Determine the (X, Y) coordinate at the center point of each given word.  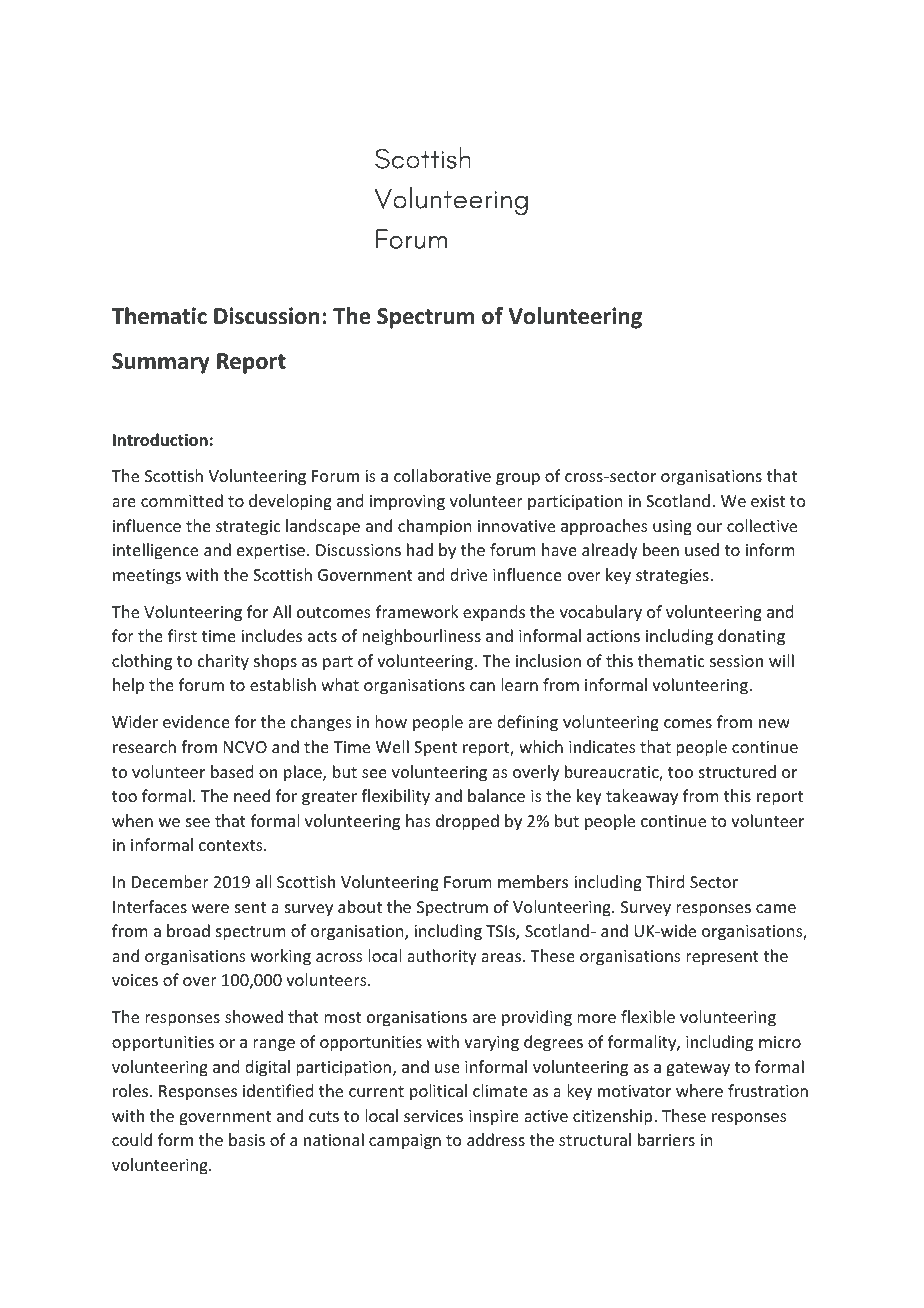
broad (188, 930)
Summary (161, 363)
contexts (232, 845)
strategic (248, 528)
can (482, 686)
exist (768, 501)
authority (442, 957)
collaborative (442, 475)
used (702, 549)
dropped (467, 822)
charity (223, 662)
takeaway (642, 797)
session (736, 661)
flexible (648, 1016)
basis (247, 1139)
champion (434, 527)
